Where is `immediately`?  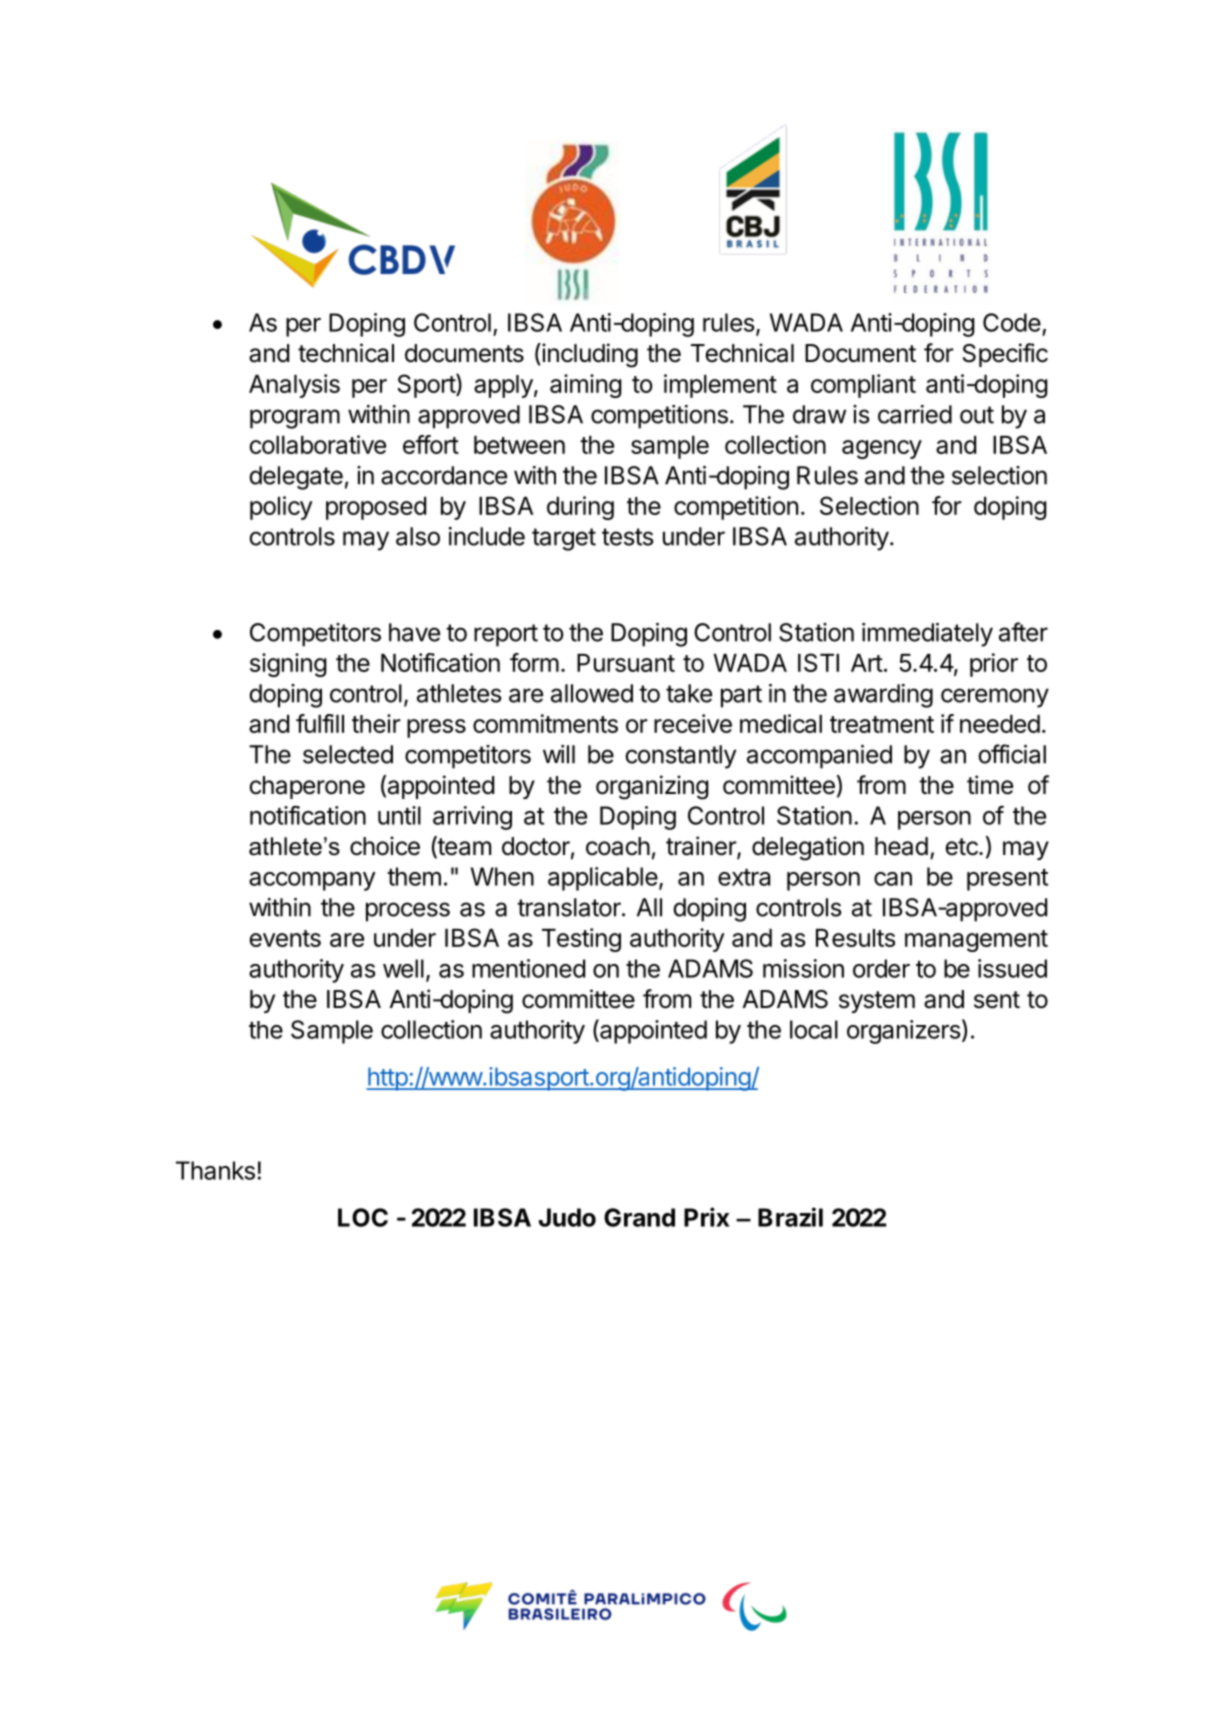 immediately is located at coordinates (927, 635).
